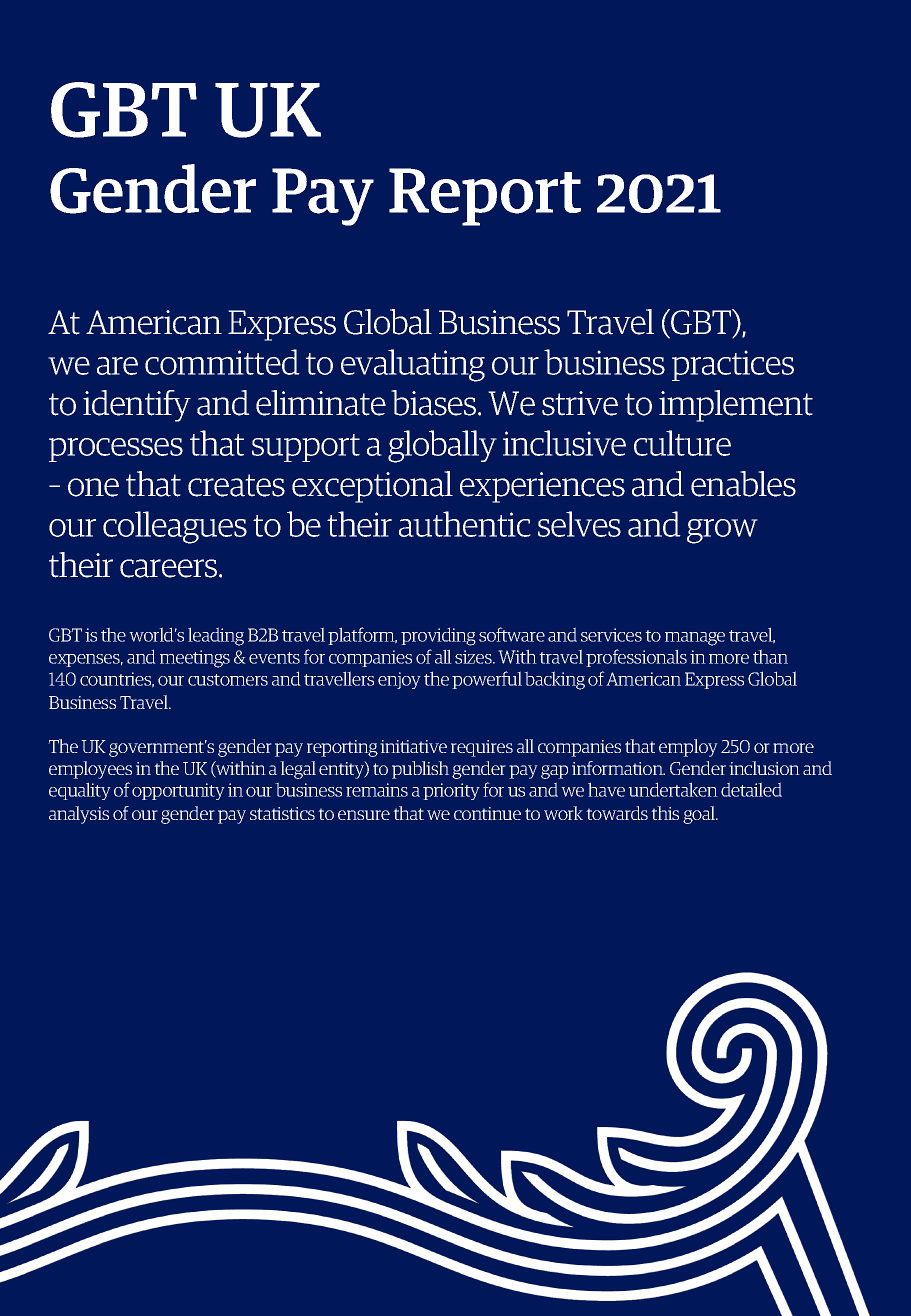 This screenshot has width=911, height=1316. I want to click on priority, so click(451, 791).
